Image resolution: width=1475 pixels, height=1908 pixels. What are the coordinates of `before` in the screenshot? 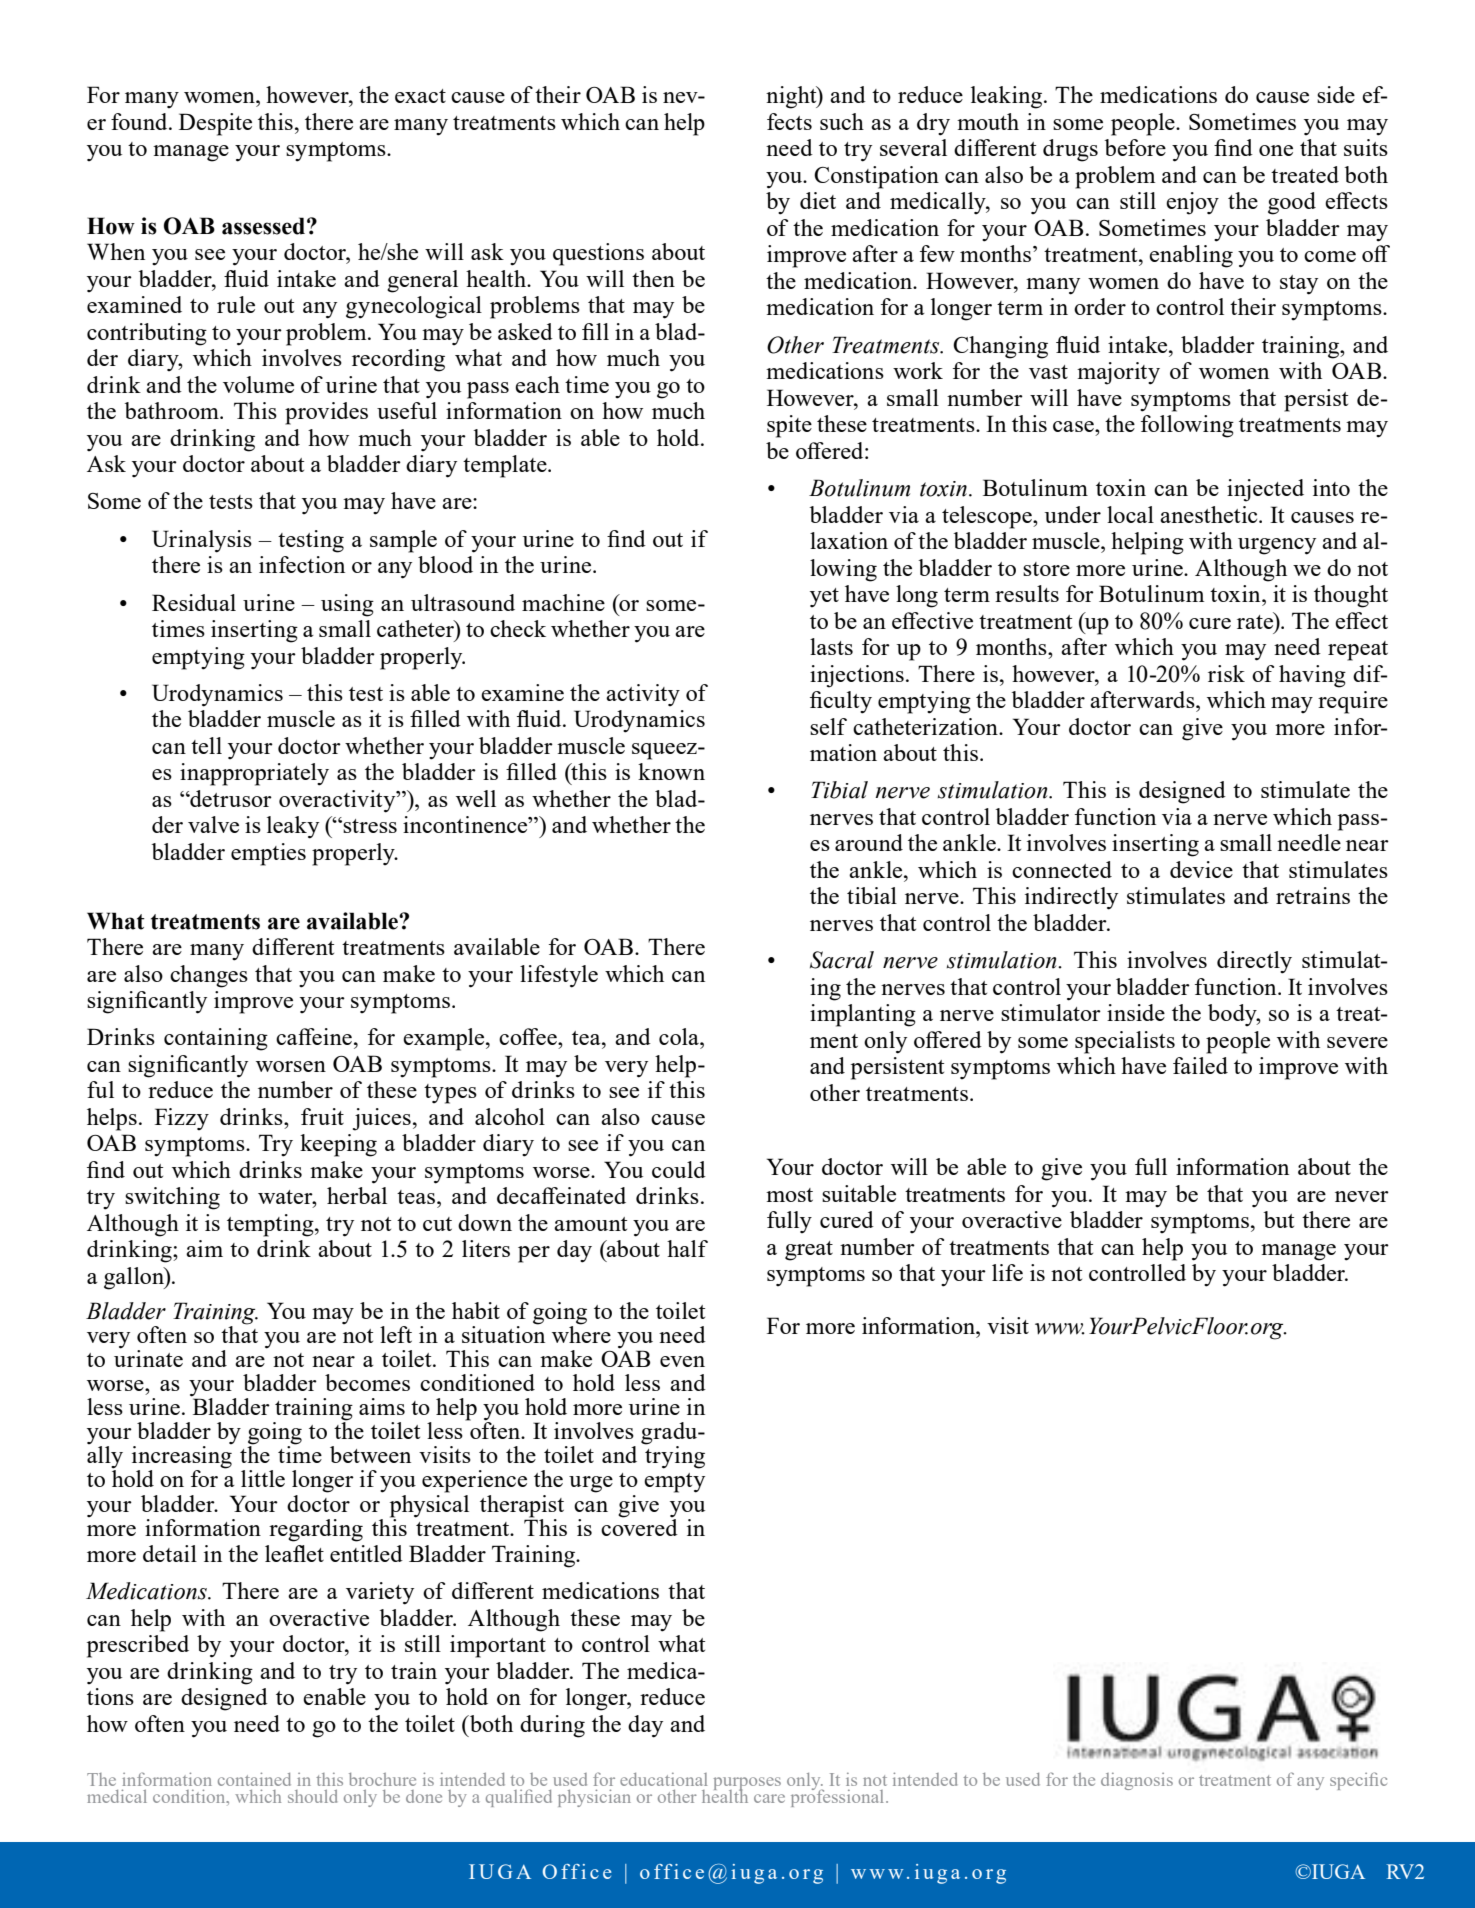 It's located at (1135, 147).
